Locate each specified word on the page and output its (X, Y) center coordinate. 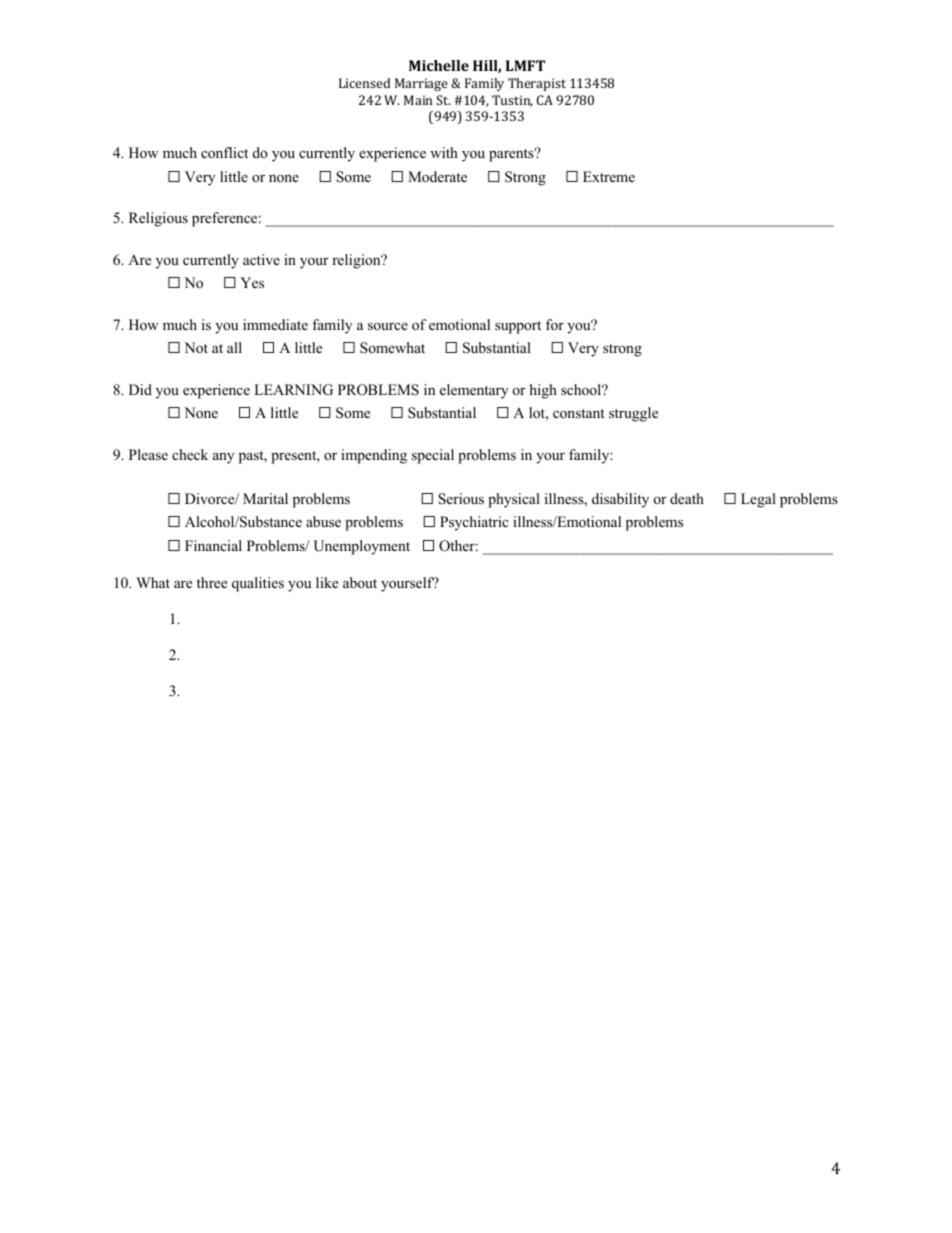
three (212, 582)
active (261, 259)
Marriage (421, 84)
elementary (474, 391)
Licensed (364, 83)
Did (140, 389)
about (360, 582)
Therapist (537, 84)
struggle (633, 414)
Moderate (437, 176)
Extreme (609, 176)
